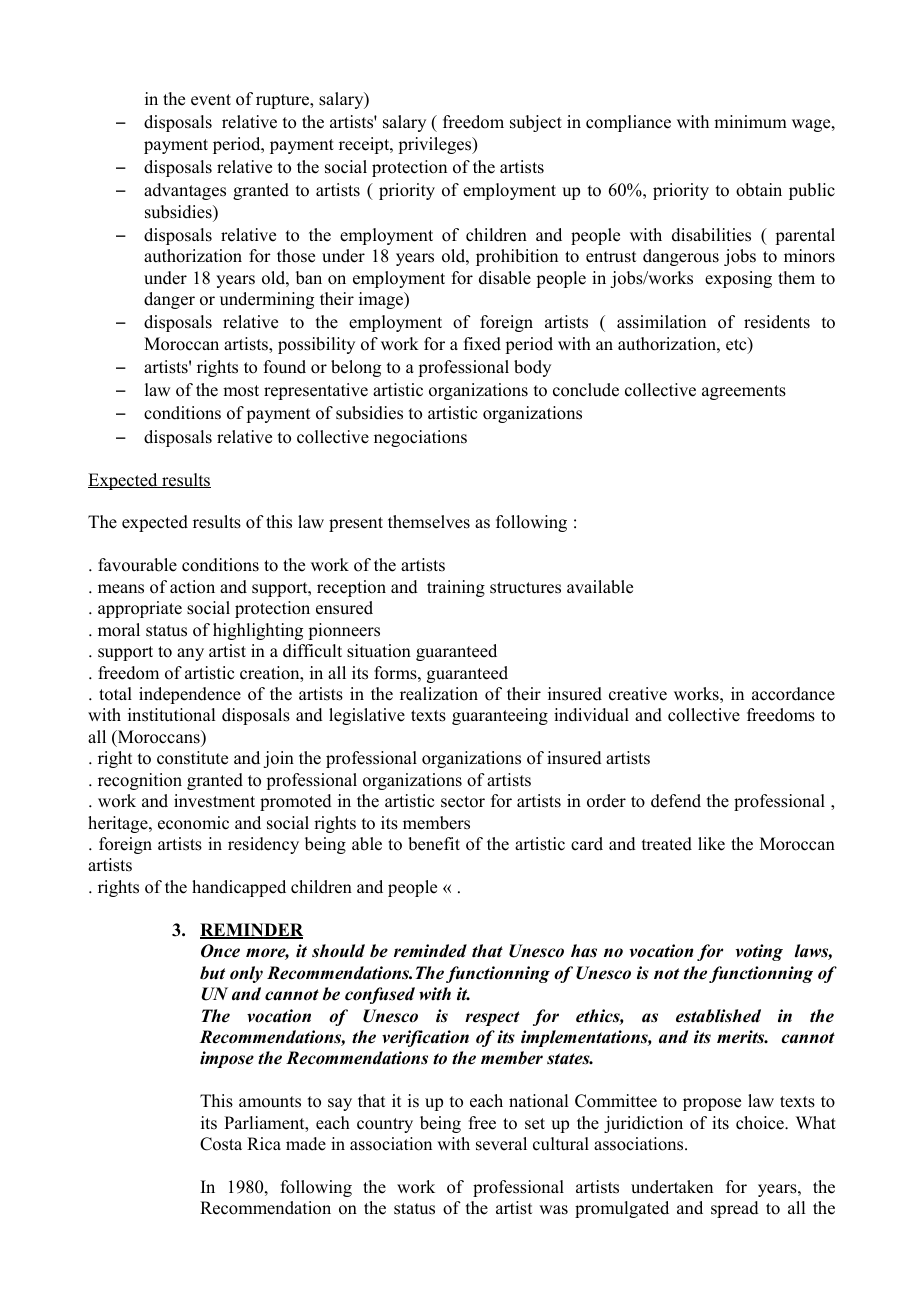  Describe the element at coordinates (190, 654) in the page. I see `any` at that location.
